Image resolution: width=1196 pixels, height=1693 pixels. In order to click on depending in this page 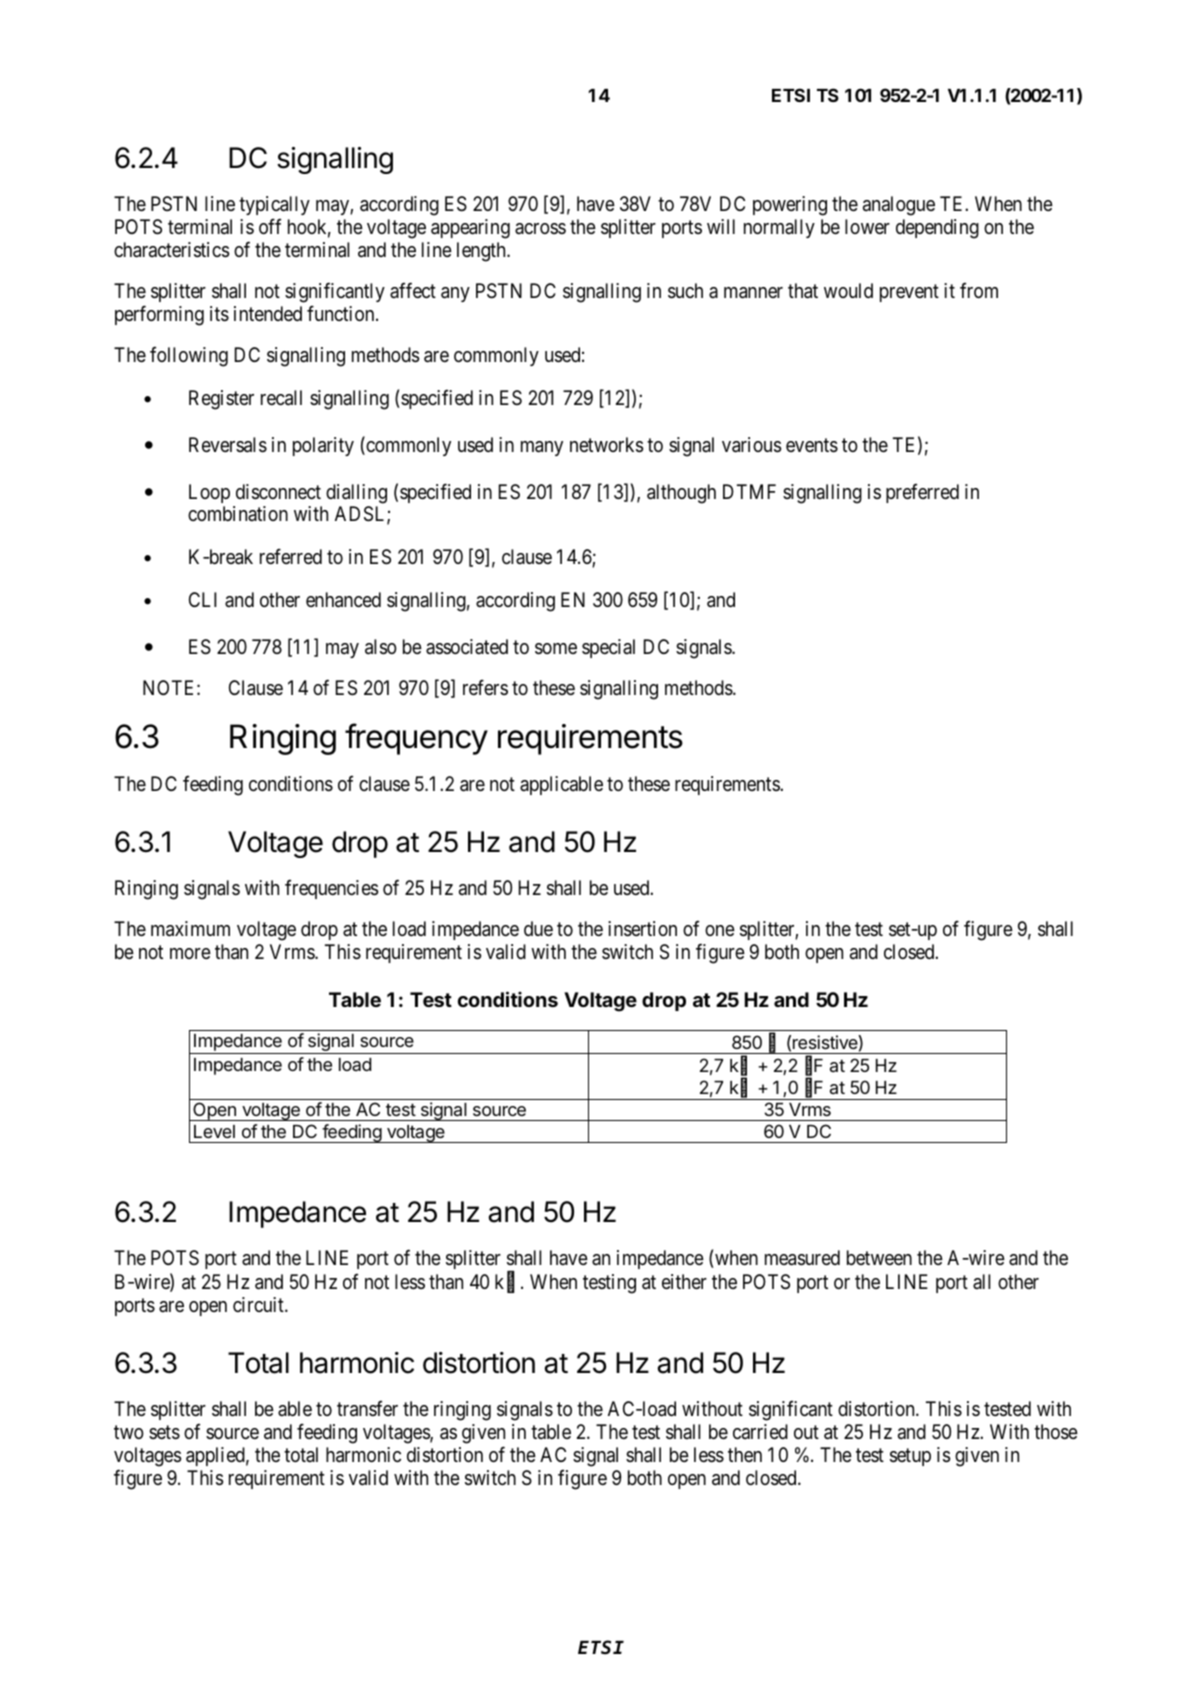, I will do `click(937, 229)`.
